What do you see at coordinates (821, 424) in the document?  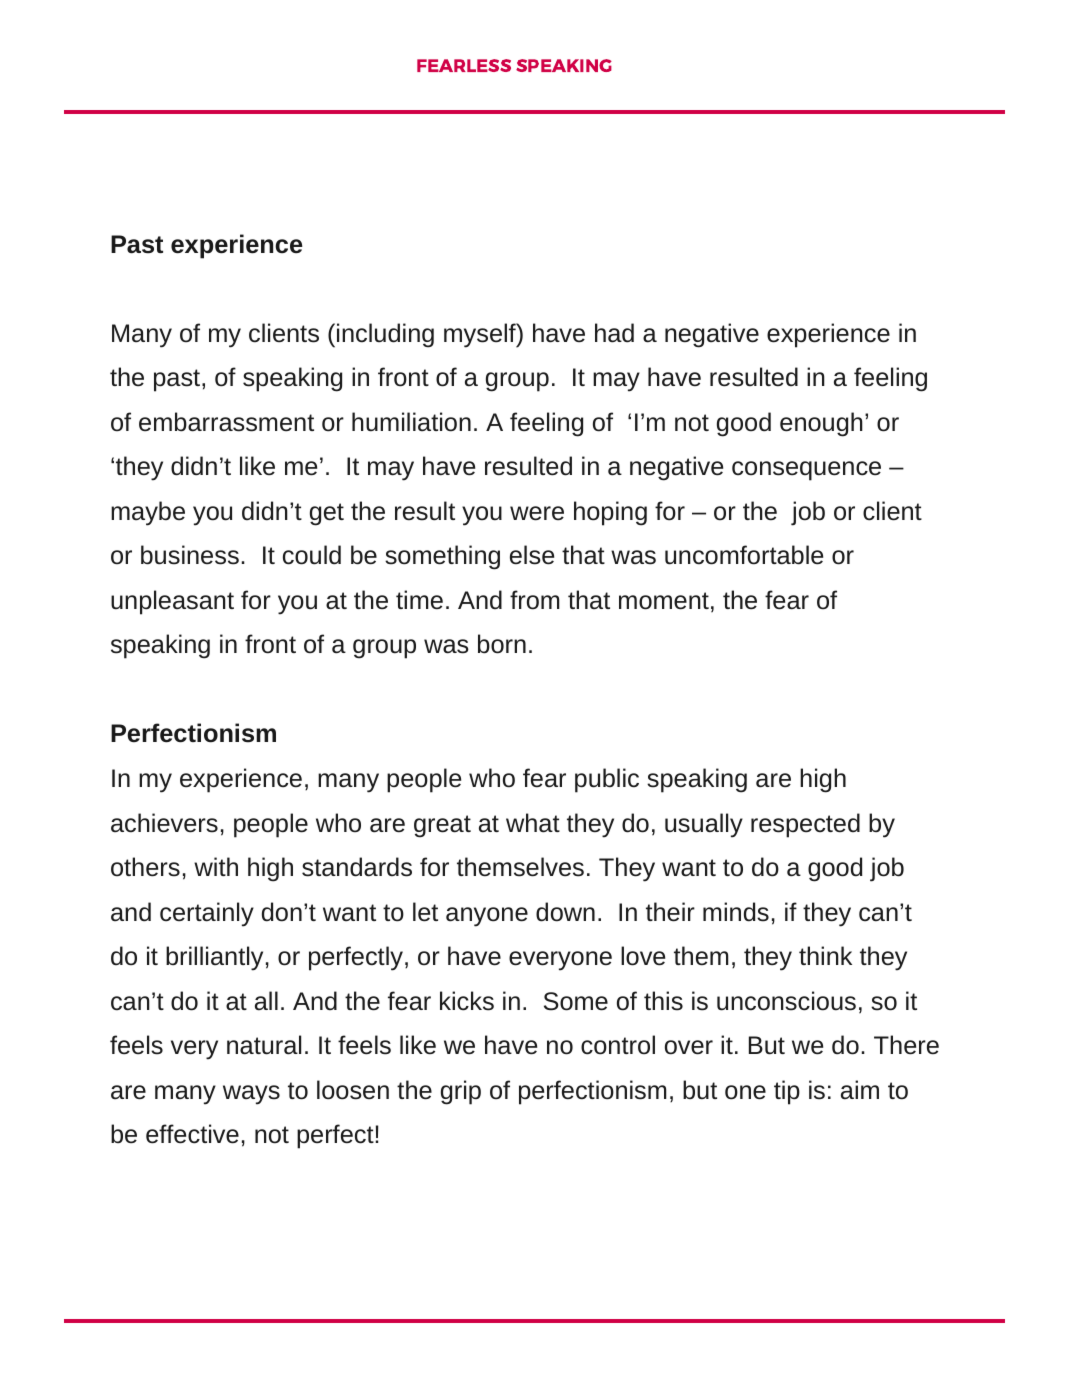 I see `enough` at bounding box center [821, 424].
